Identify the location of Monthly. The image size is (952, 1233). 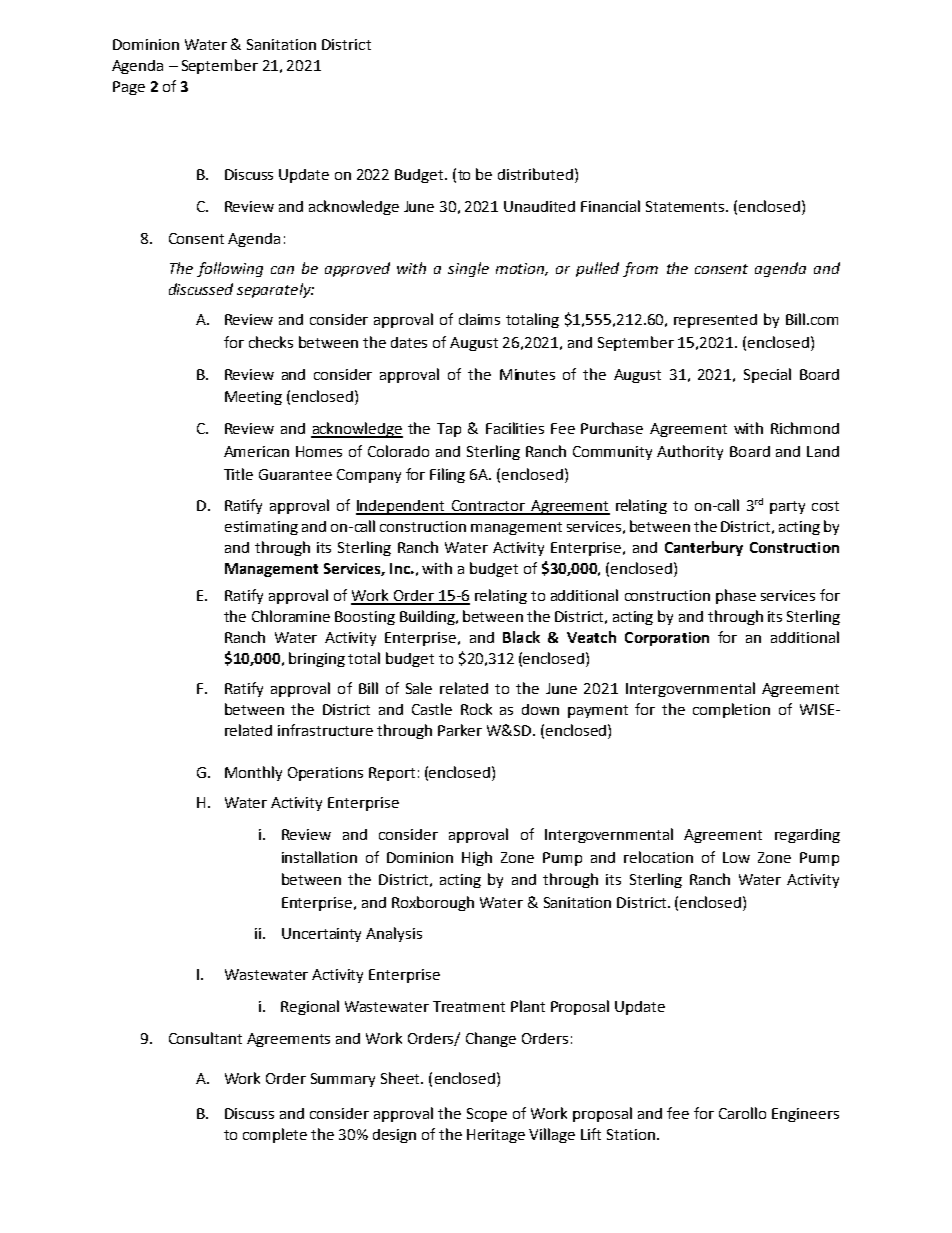
(253, 773).
